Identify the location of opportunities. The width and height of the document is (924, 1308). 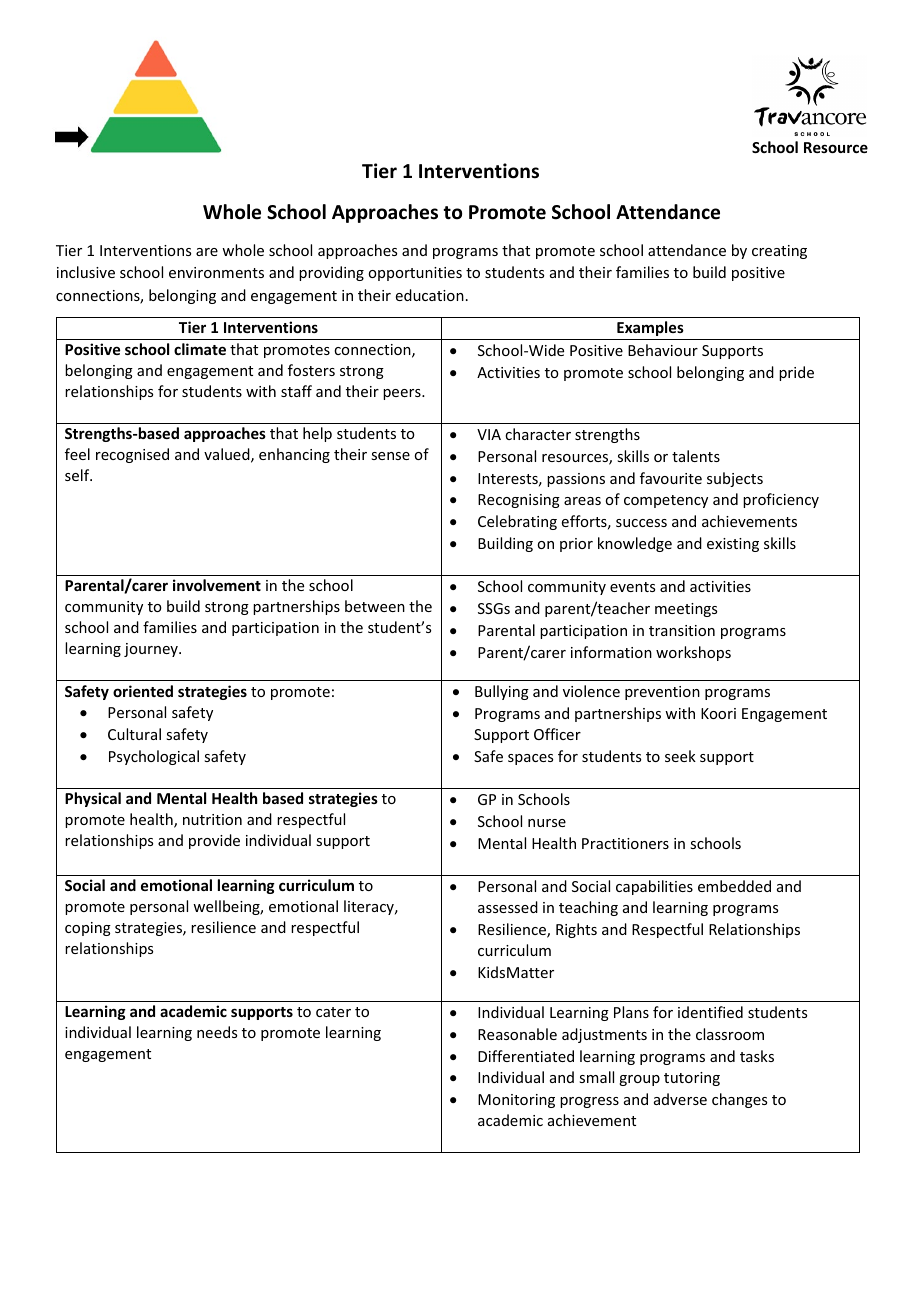
(415, 274).
